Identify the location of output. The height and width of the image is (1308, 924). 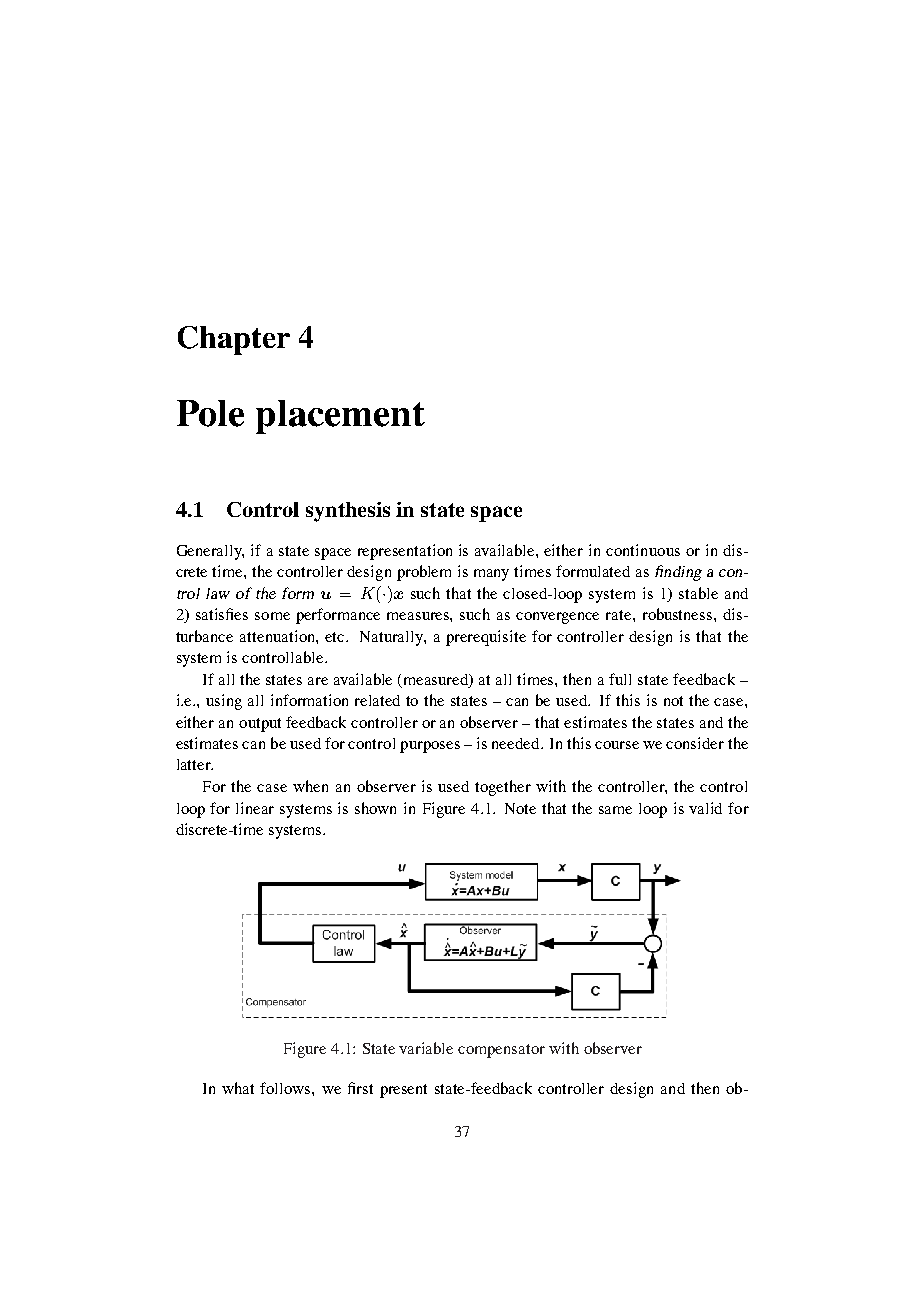
(260, 725).
